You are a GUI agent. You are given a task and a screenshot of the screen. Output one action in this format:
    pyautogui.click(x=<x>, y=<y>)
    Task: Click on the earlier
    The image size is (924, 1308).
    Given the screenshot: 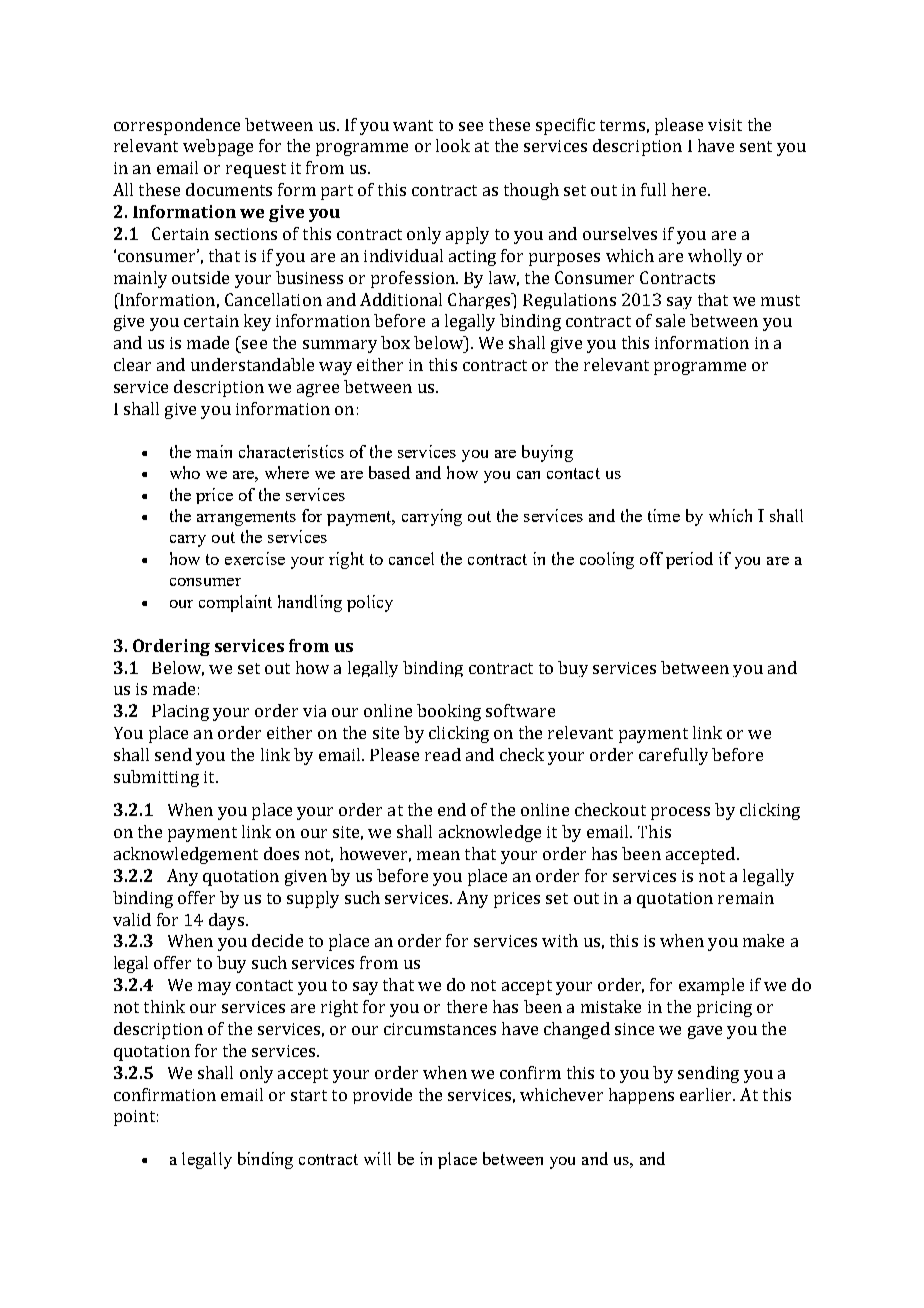 What is the action you would take?
    pyautogui.click(x=707, y=1094)
